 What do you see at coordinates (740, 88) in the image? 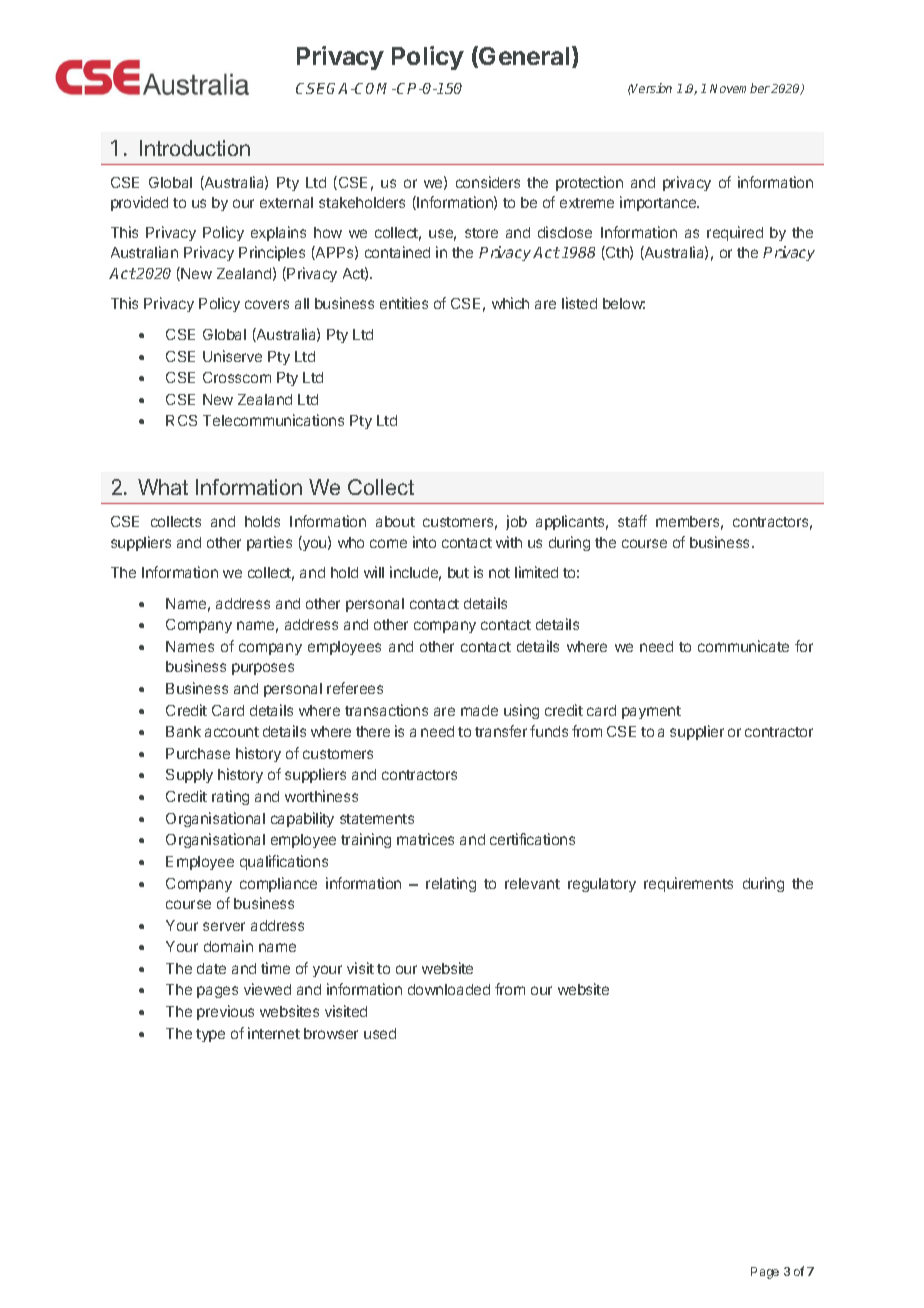
I see `November` at bounding box center [740, 88].
